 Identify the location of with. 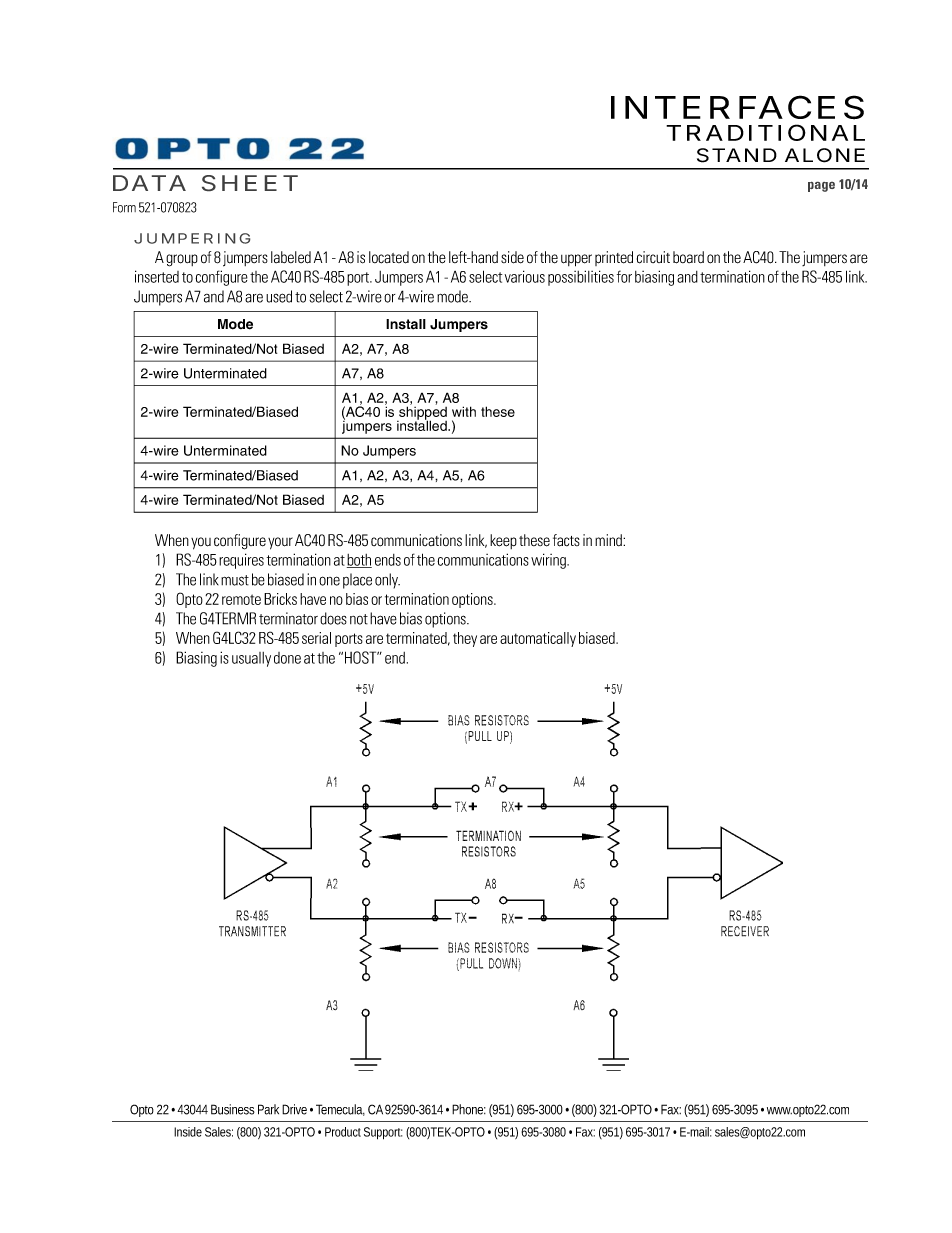
(464, 411).
